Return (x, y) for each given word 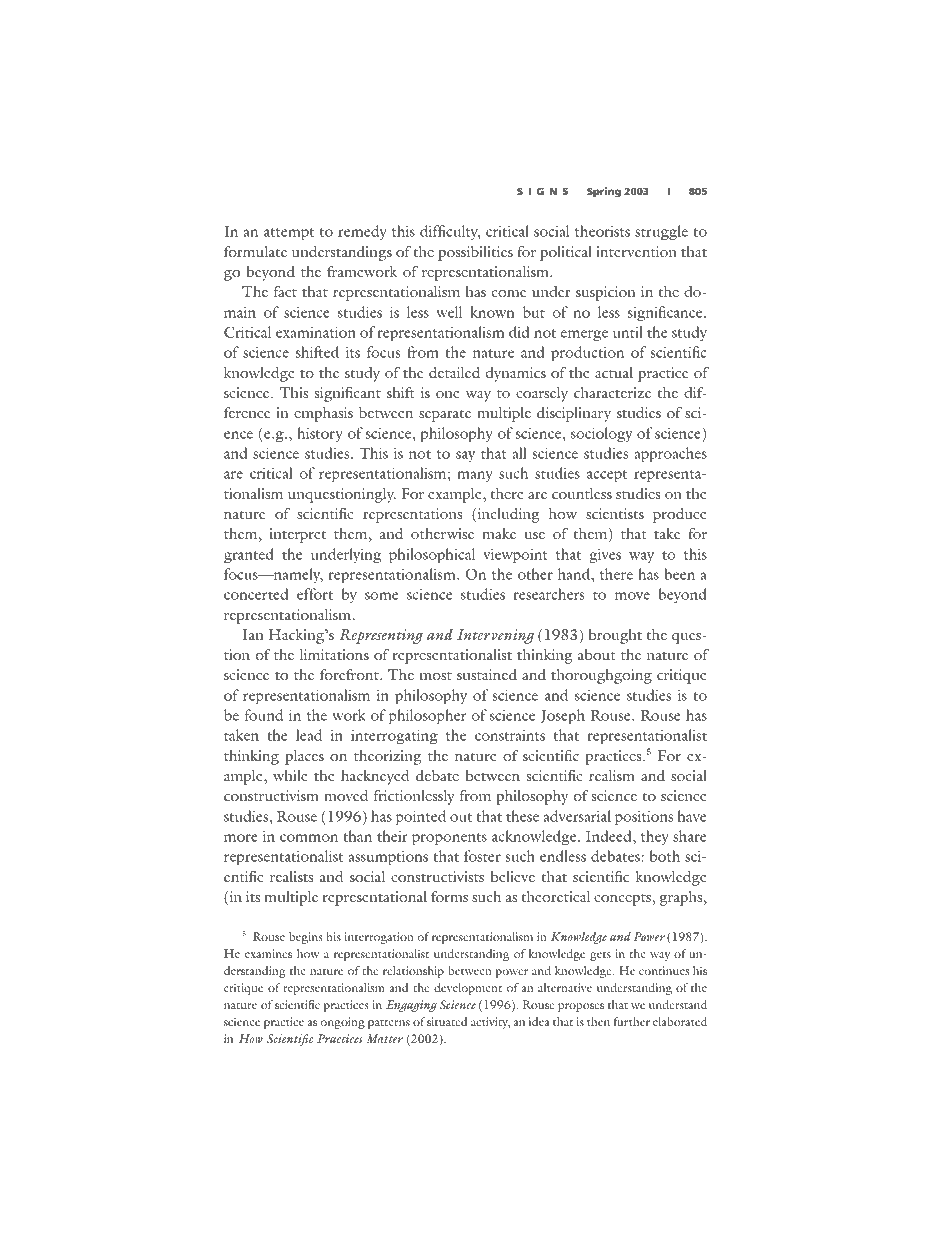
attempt (289, 234)
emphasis (323, 414)
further (632, 1021)
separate (445, 416)
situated (447, 1021)
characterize (612, 392)
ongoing (343, 1023)
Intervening (496, 636)
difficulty (450, 232)
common (309, 838)
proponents (449, 839)
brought (615, 636)
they (655, 837)
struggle (661, 233)
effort (315, 594)
